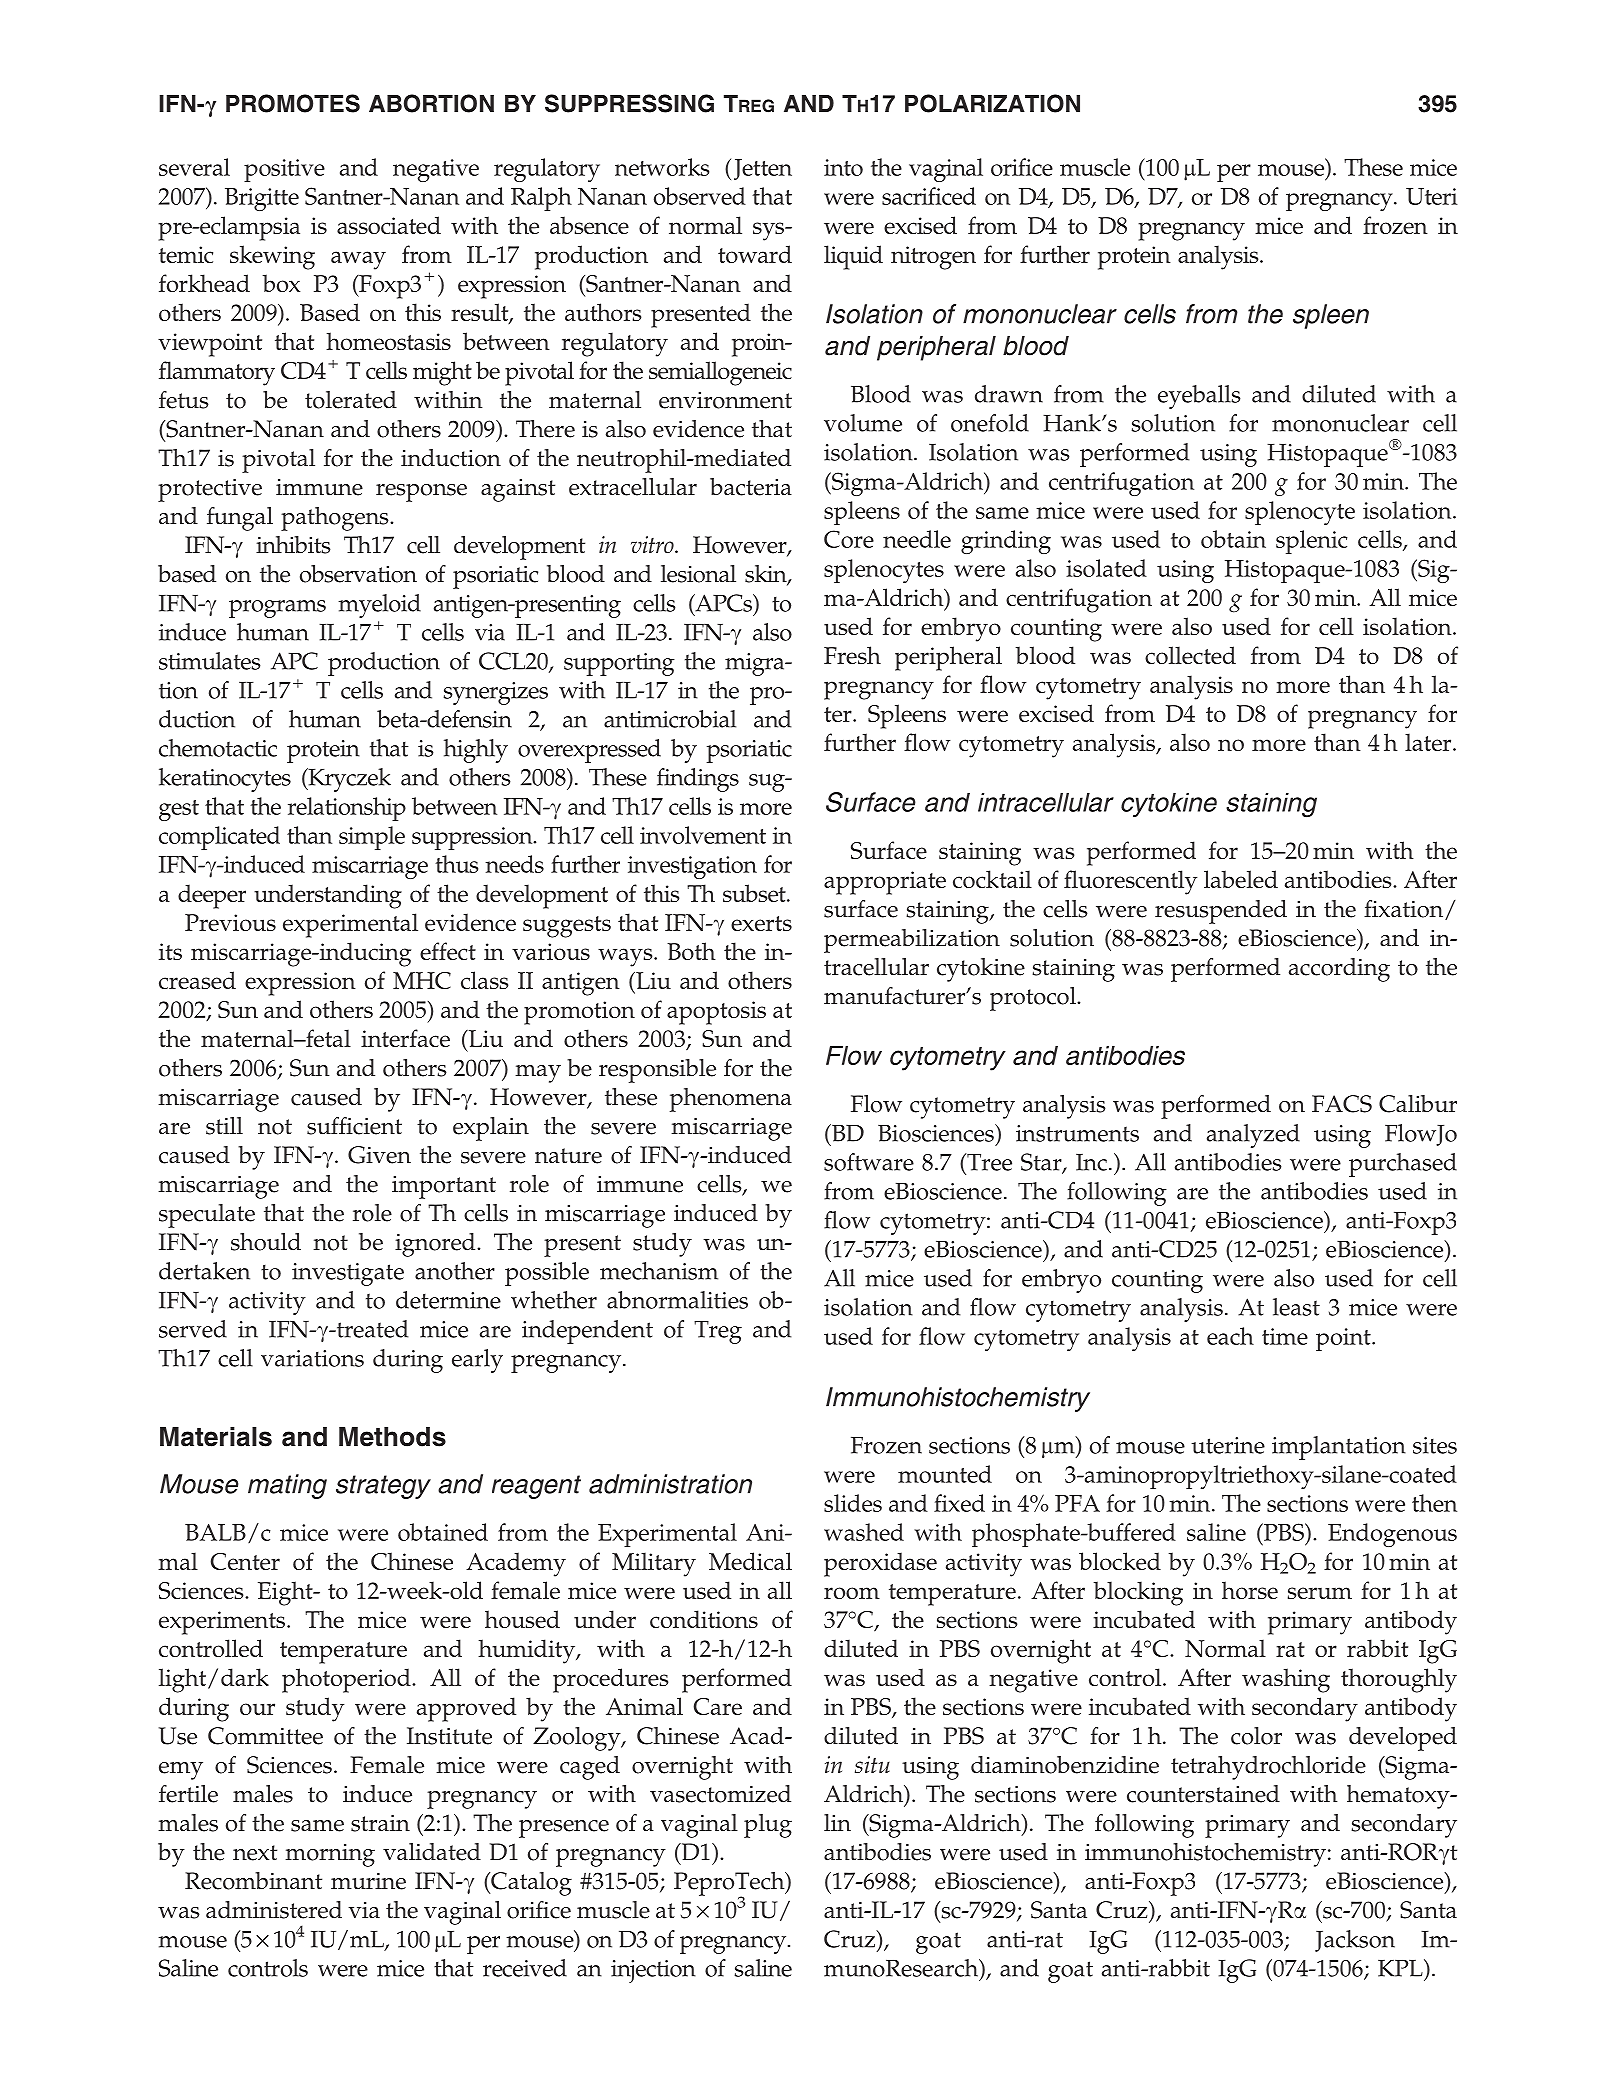 The image size is (1622, 2099). Describe the element at coordinates (336, 519) in the screenshot. I see `pathogens` at that location.
